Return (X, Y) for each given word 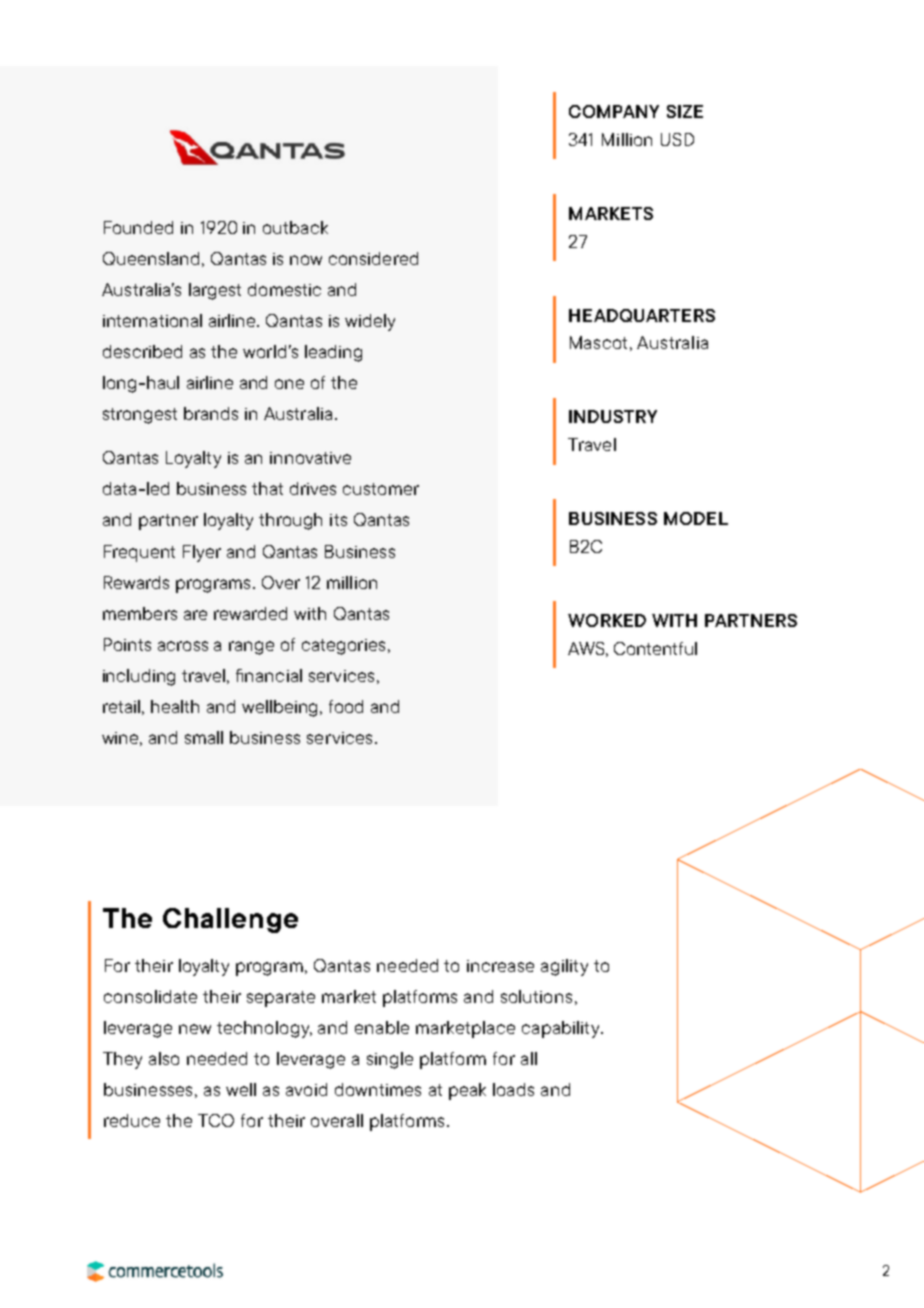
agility (564, 967)
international (152, 320)
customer (381, 489)
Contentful (655, 648)
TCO (216, 1120)
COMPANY (614, 111)
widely (370, 322)
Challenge (230, 920)
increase (500, 966)
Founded (138, 227)
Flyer (202, 553)
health (175, 706)
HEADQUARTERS (642, 315)
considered (373, 258)
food (346, 706)
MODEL (696, 518)
